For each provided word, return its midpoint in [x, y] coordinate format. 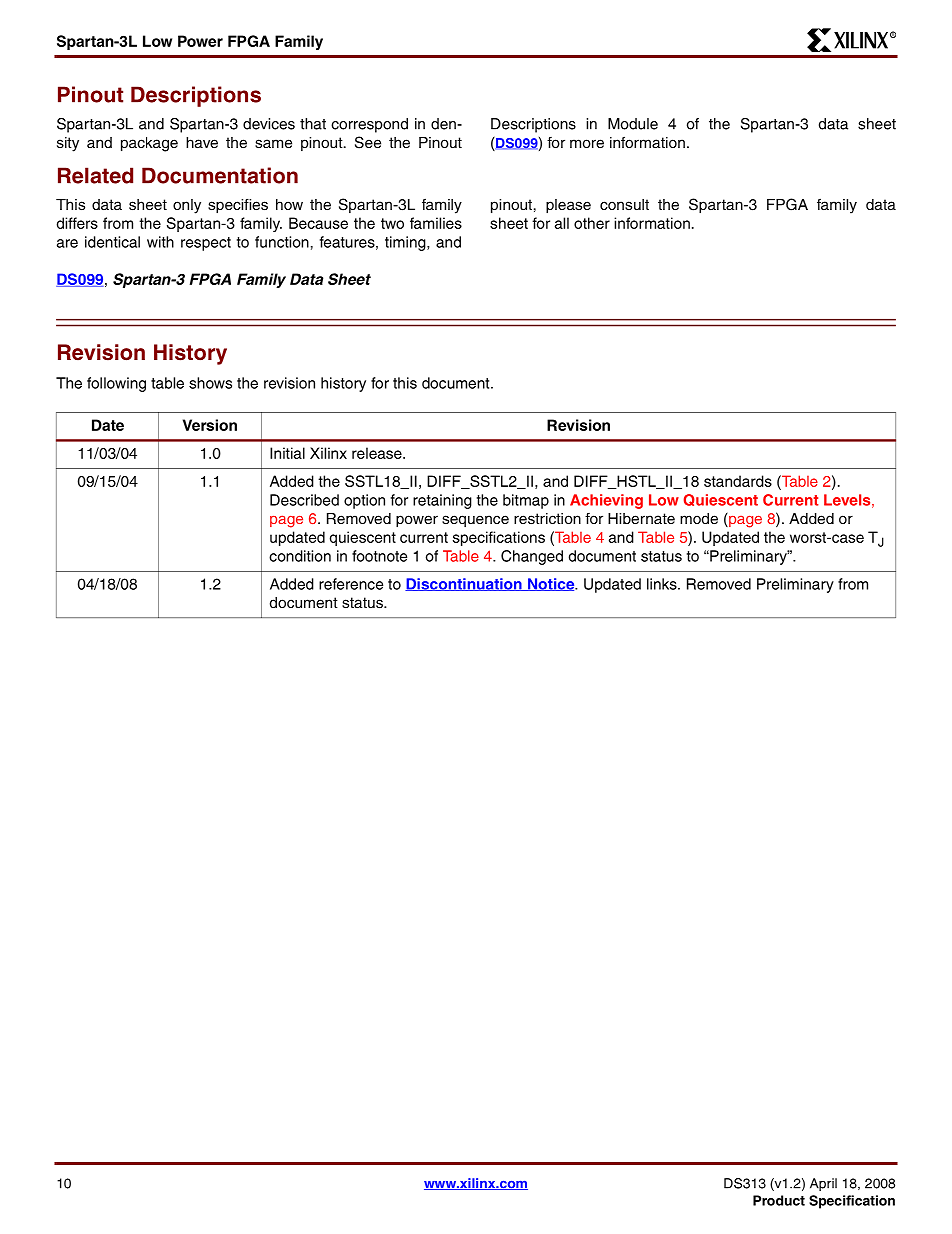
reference [351, 584]
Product [779, 1200]
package [149, 144]
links [663, 584]
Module [633, 124]
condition [300, 556]
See [368, 142]
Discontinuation [464, 584]
